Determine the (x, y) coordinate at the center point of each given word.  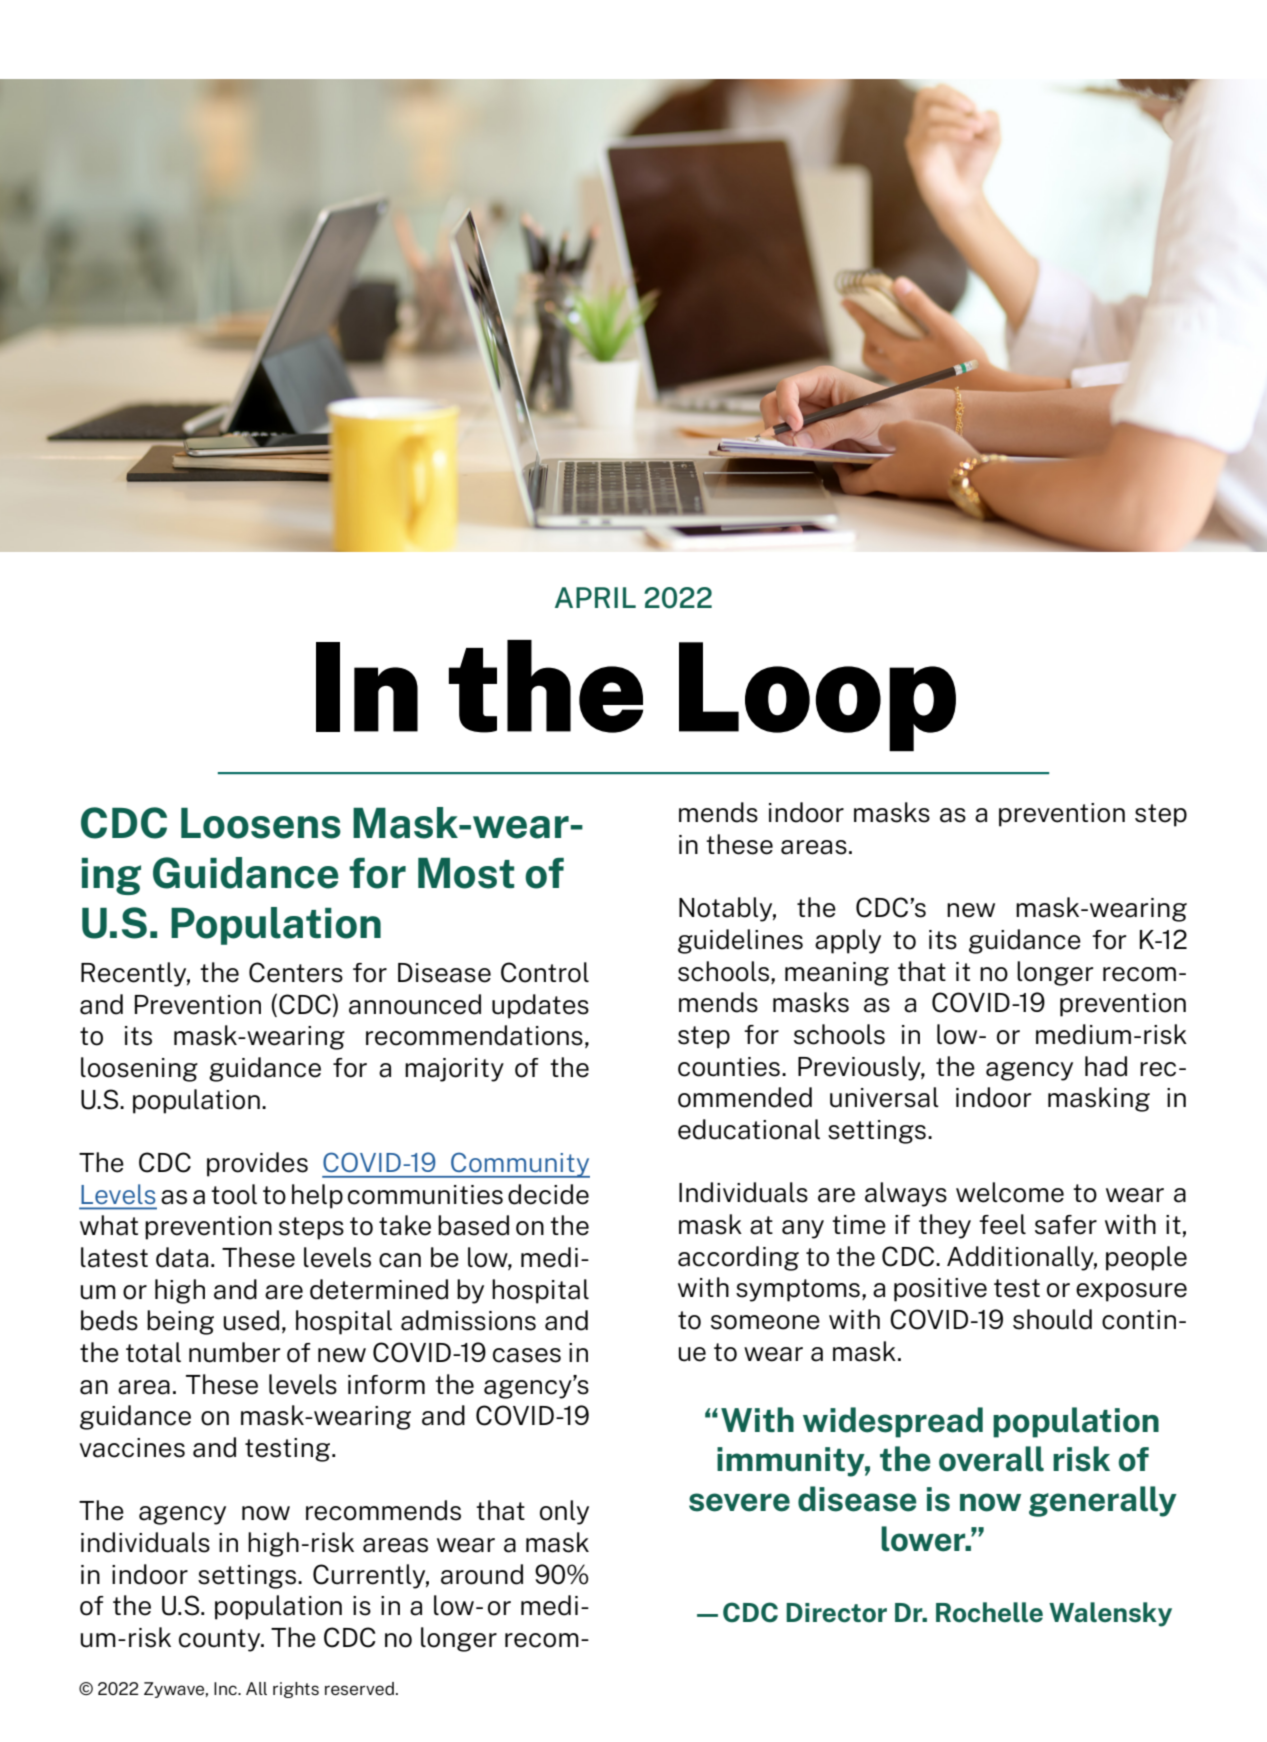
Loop (817, 697)
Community (519, 1165)
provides (257, 1164)
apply (848, 941)
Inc (226, 1688)
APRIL (595, 597)
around (482, 1574)
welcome (1010, 1192)
